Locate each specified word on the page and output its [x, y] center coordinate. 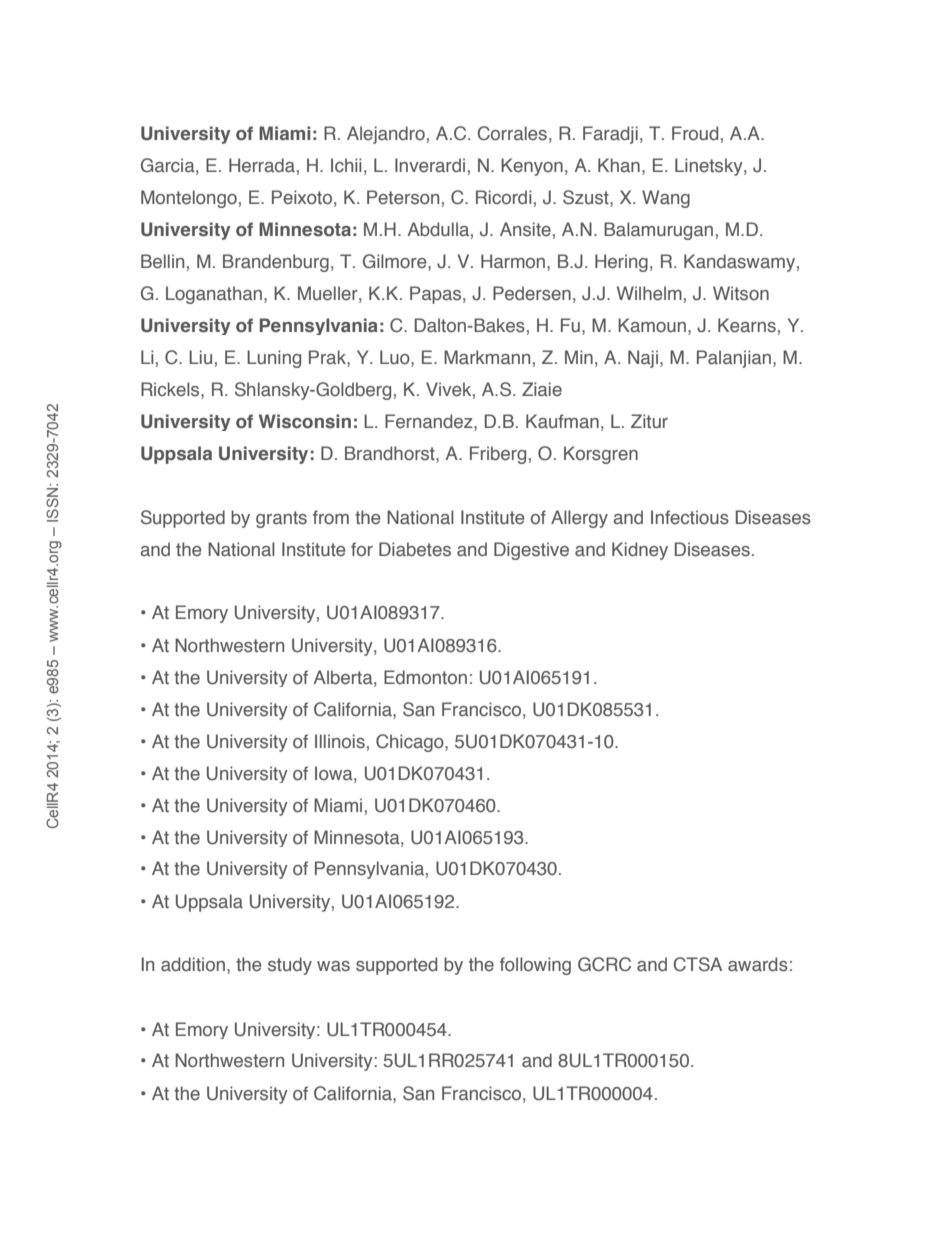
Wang [666, 199]
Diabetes [415, 549]
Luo [396, 357]
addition [193, 964]
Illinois [340, 741]
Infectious [690, 517]
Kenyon [532, 167]
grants [281, 519]
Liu [200, 357]
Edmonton [425, 677]
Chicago [411, 743]
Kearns [747, 325]
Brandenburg [276, 263]
